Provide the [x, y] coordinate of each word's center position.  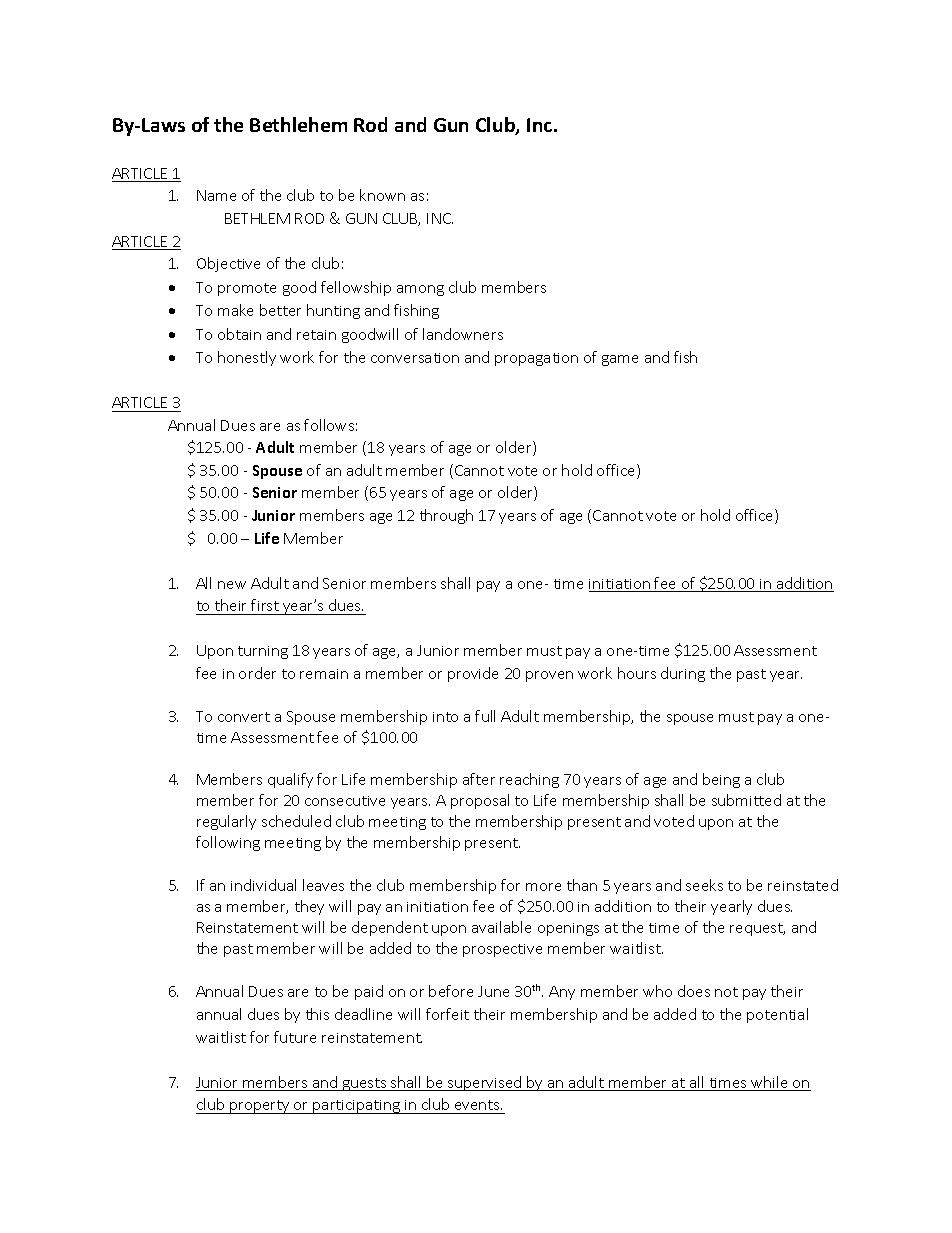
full [485, 716]
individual [263, 885]
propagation [536, 359]
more [543, 887]
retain [316, 335]
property [260, 1107]
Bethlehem [298, 124]
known [382, 195]
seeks [704, 885]
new [232, 585]
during [683, 674]
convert [244, 717]
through [446, 516]
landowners [463, 334]
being [721, 780]
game [620, 360]
